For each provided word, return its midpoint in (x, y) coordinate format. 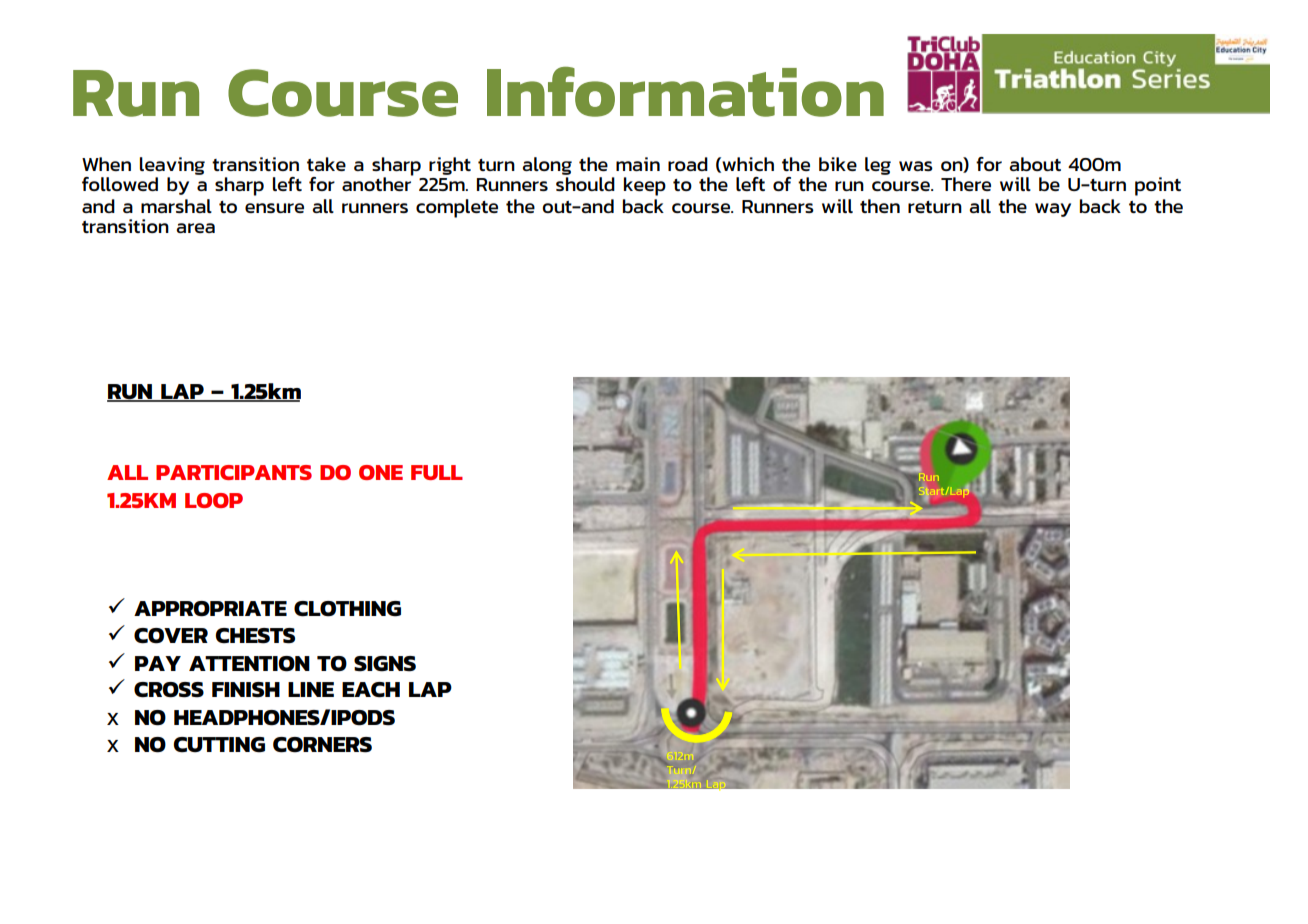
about (1035, 164)
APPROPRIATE (210, 609)
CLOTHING (347, 609)
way (1053, 210)
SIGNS (385, 664)
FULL (437, 472)
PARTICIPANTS (234, 472)
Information (685, 92)
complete (457, 208)
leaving (172, 166)
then (880, 206)
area (195, 228)
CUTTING (219, 745)
